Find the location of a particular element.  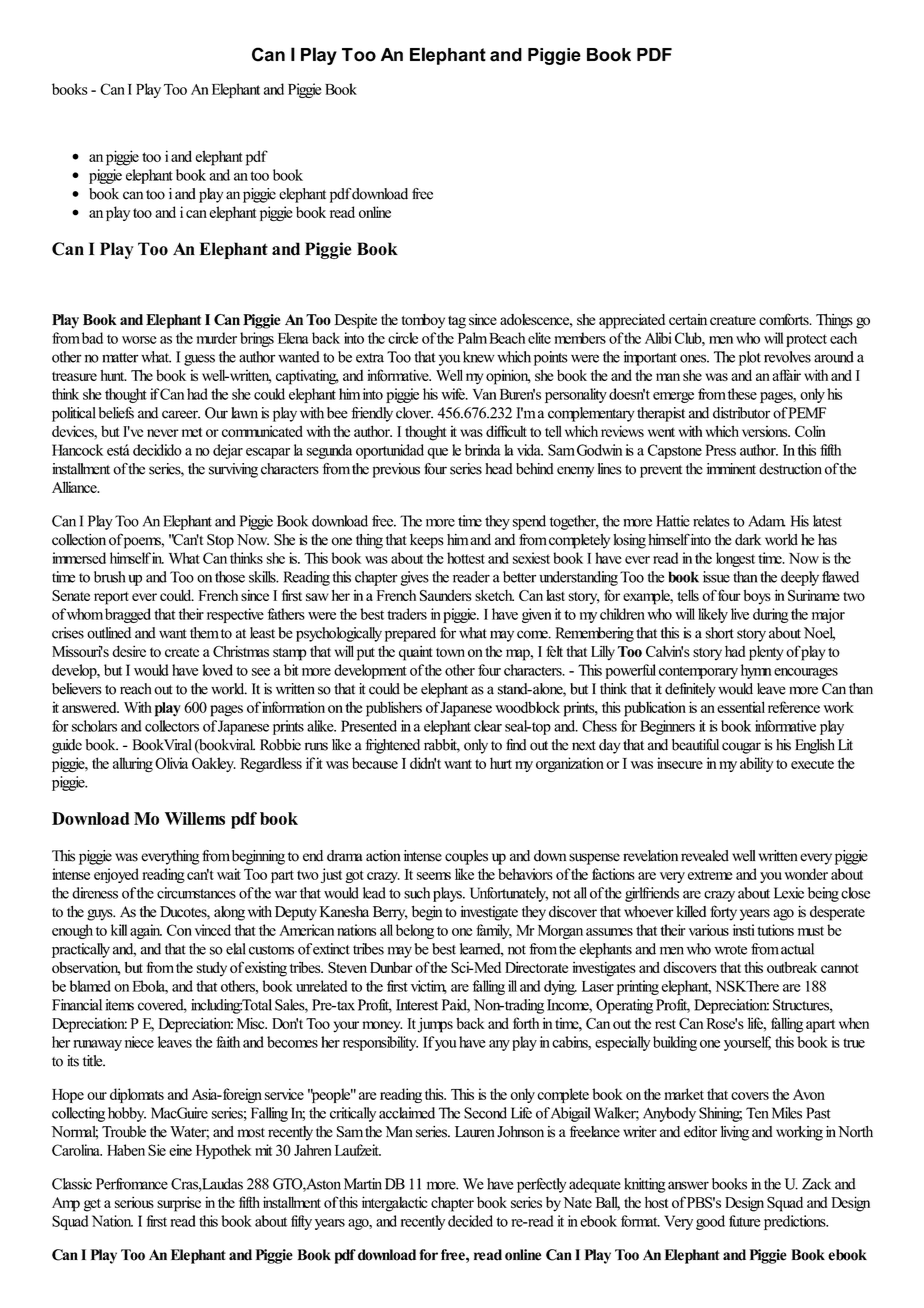

tag is located at coordinates (457, 322).
